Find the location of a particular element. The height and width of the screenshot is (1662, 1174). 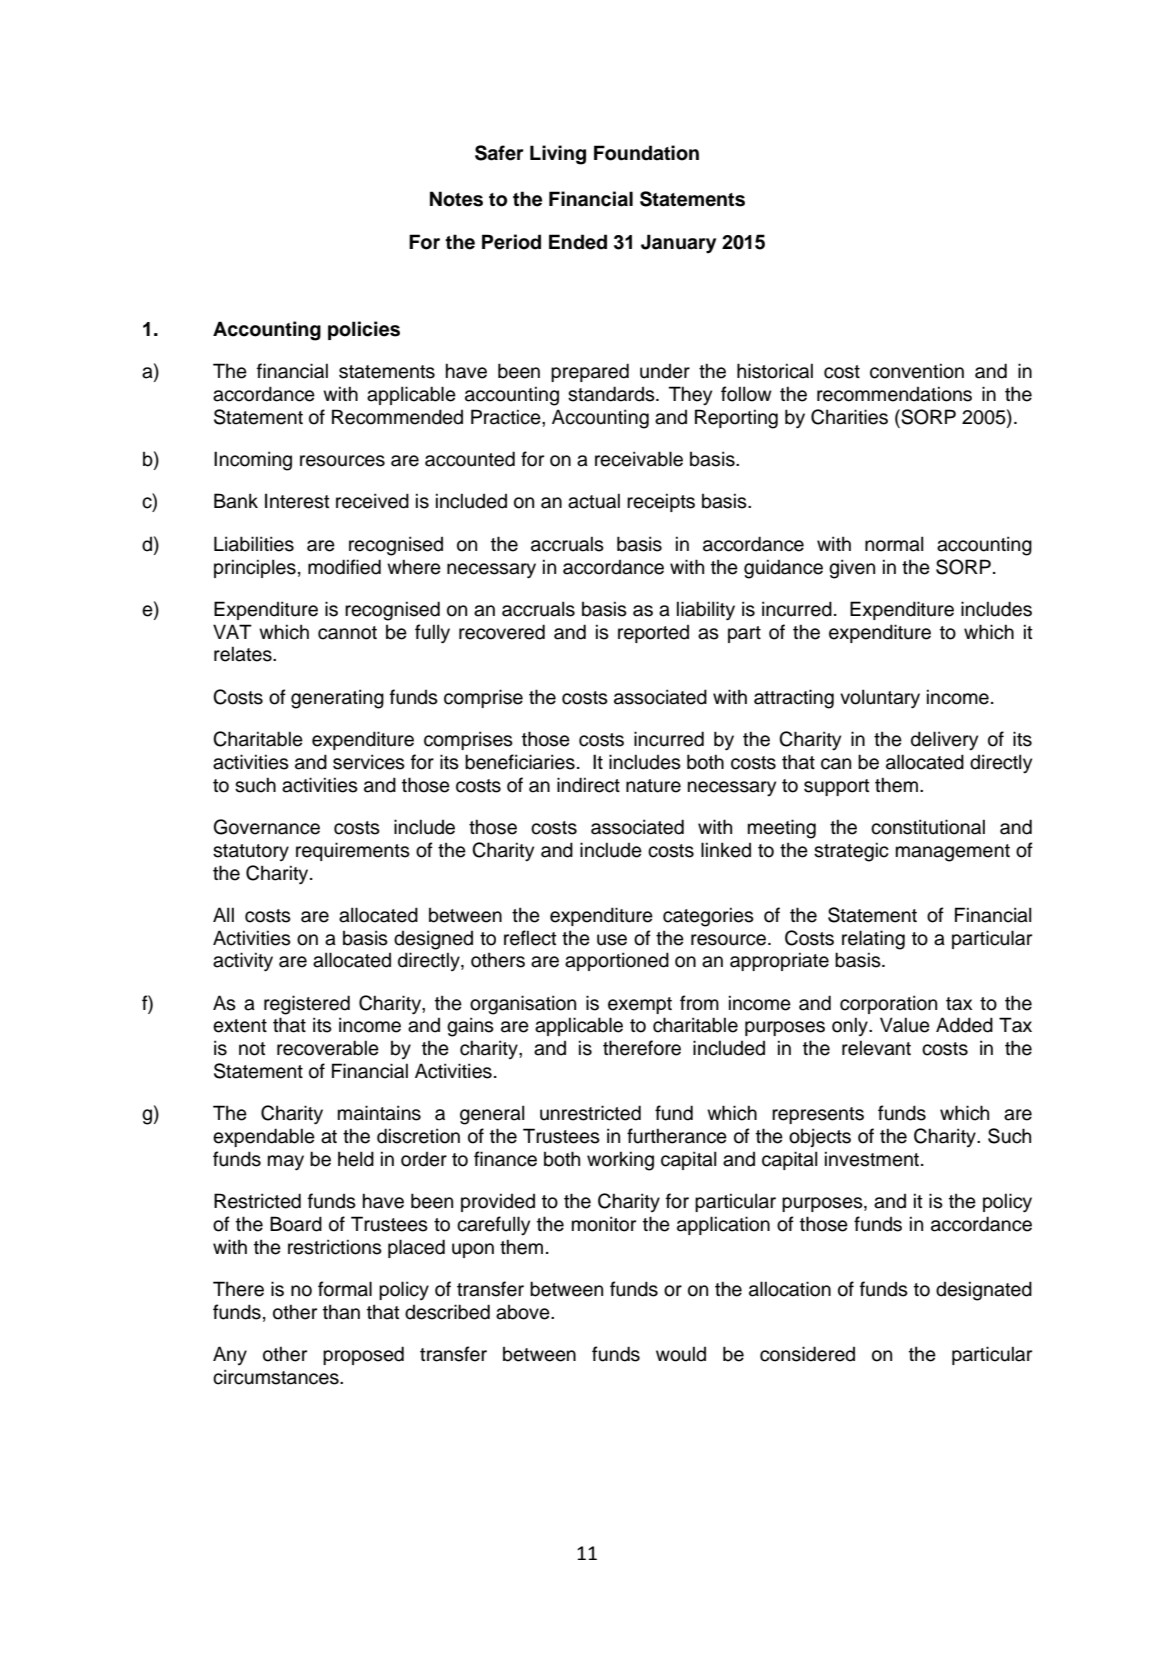

Foundation is located at coordinates (646, 153).
